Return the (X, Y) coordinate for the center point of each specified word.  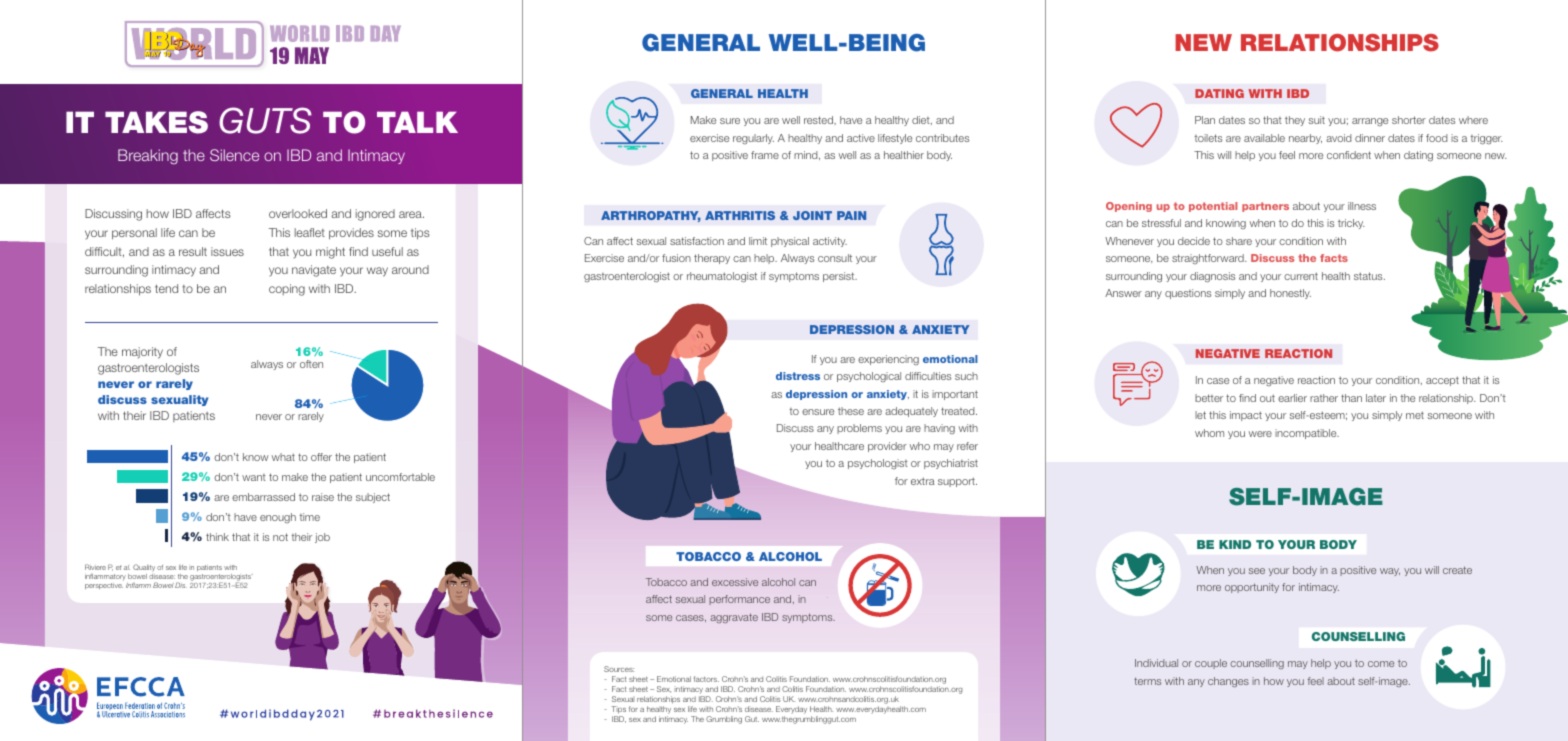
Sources (619, 669)
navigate (314, 271)
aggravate (734, 618)
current (1301, 276)
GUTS (265, 120)
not (280, 537)
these (851, 411)
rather (1324, 398)
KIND (1235, 544)
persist (840, 277)
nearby (1305, 139)
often (311, 364)
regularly (753, 139)
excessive (735, 582)
